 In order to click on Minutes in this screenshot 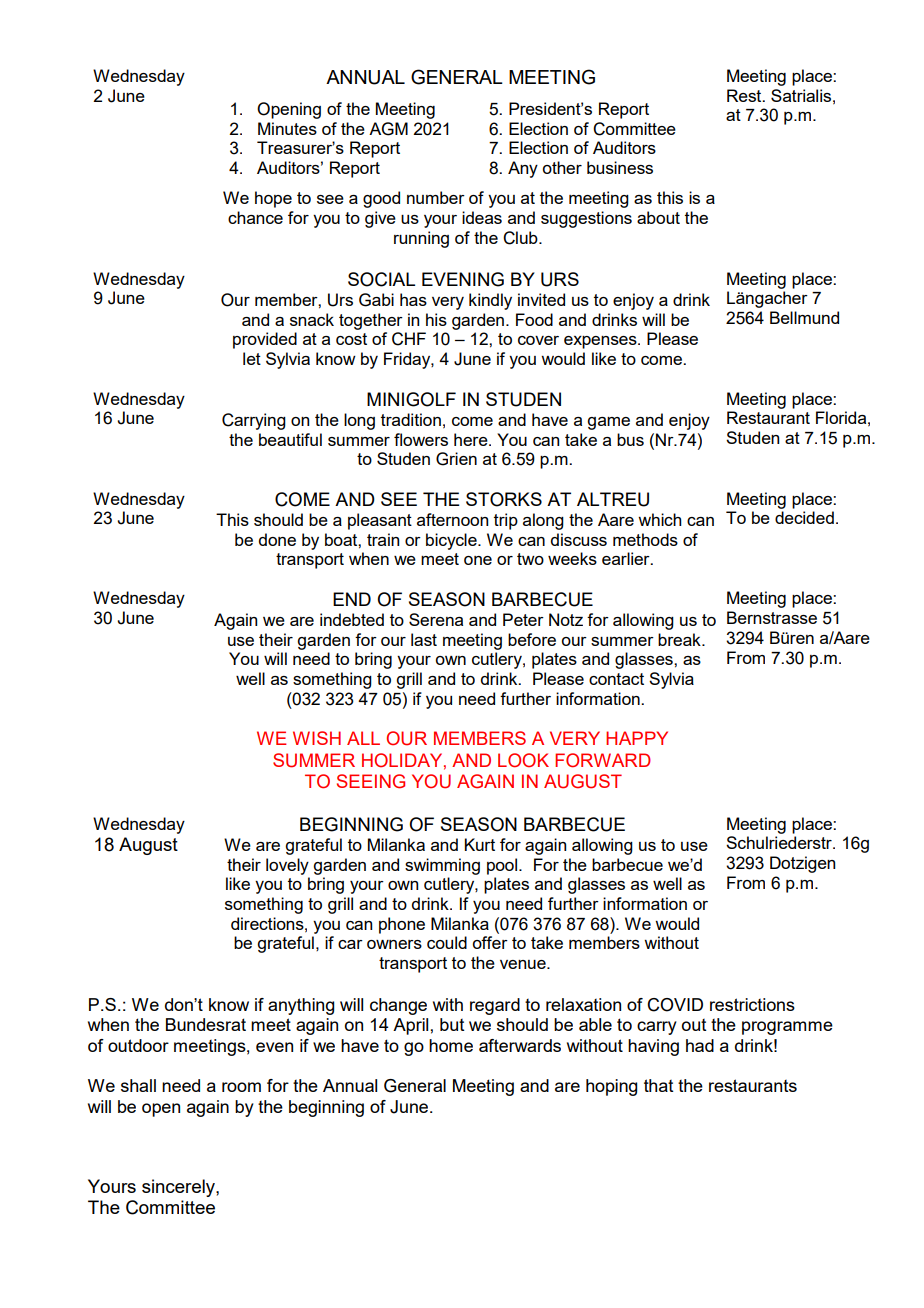, I will do `click(287, 128)`.
